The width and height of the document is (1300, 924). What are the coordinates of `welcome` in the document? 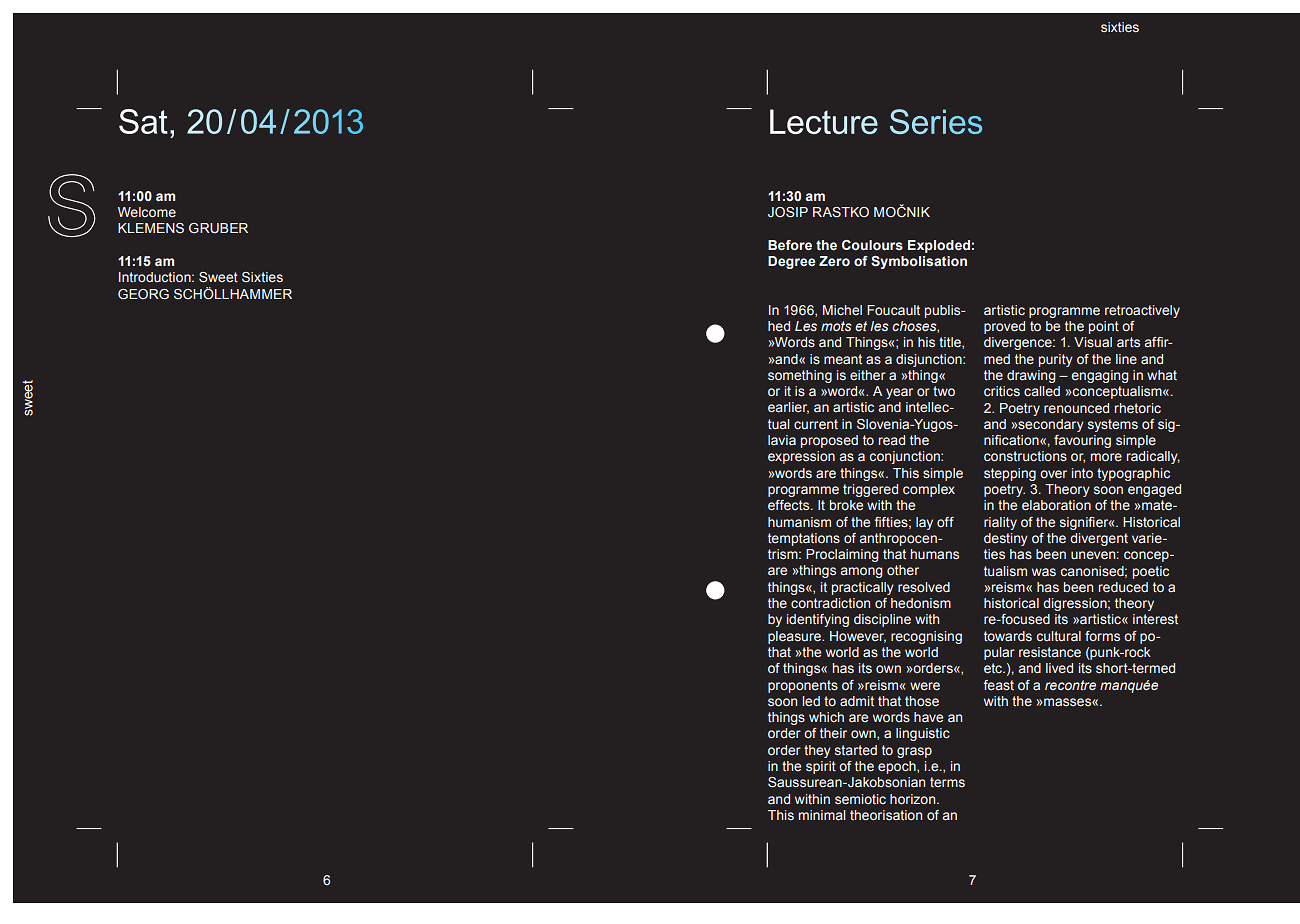 It's located at (147, 212).
